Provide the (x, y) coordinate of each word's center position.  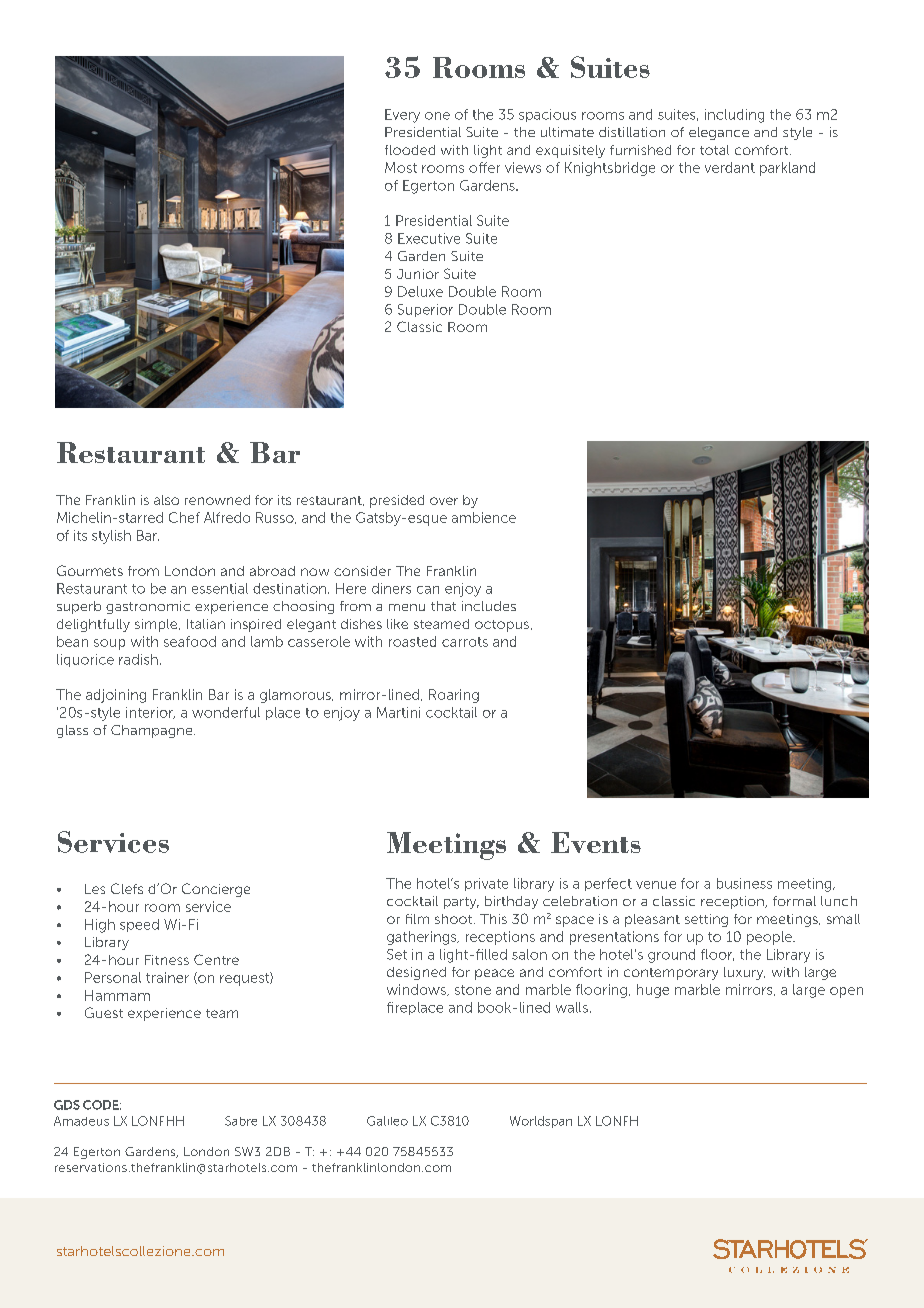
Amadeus (81, 1121)
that (443, 606)
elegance (719, 133)
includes (489, 606)
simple (157, 625)
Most (401, 167)
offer (484, 167)
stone (473, 990)
